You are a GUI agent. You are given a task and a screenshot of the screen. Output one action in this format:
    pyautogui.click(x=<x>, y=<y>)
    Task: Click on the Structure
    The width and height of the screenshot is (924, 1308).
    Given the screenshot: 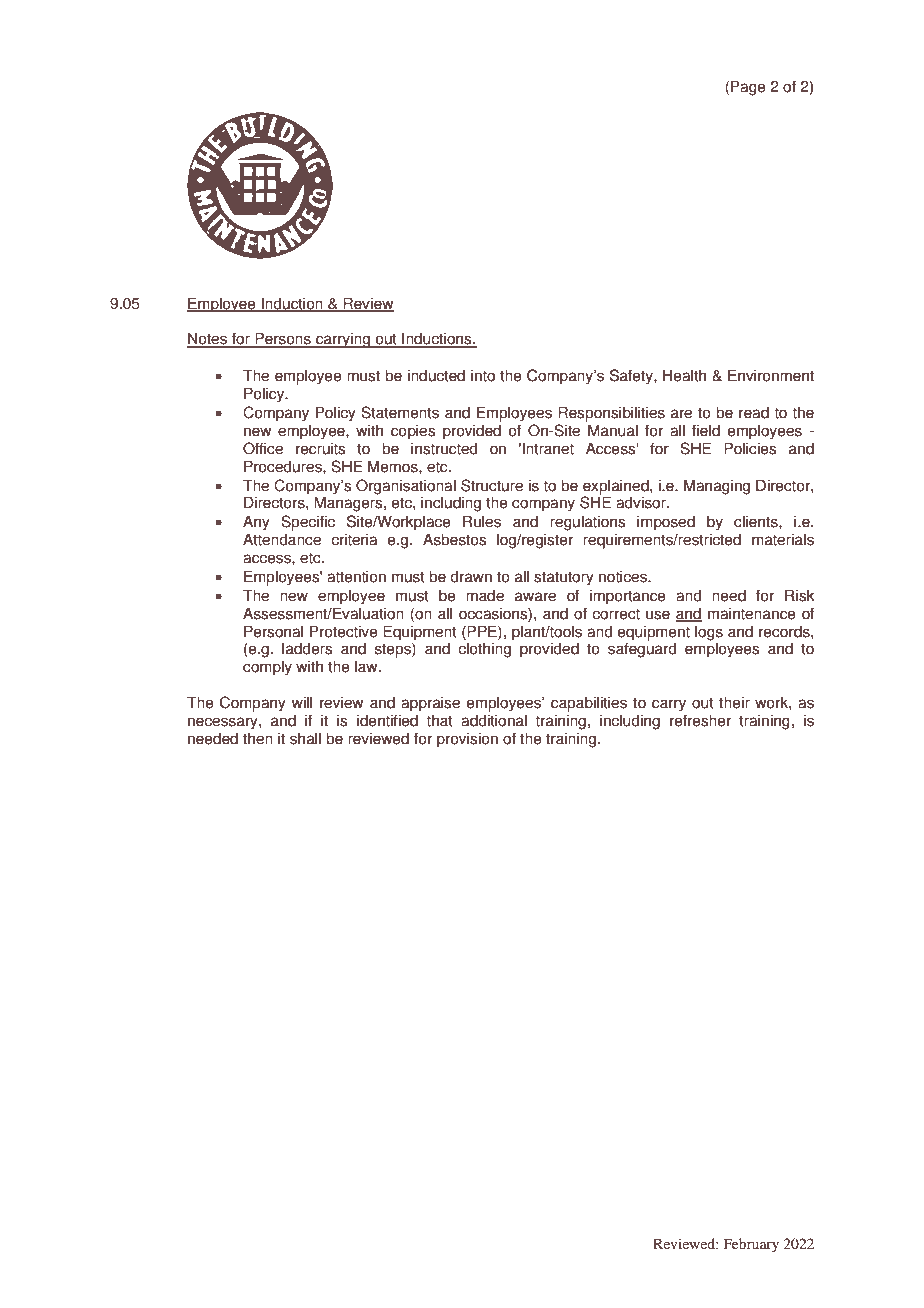 What is the action you would take?
    pyautogui.click(x=492, y=485)
